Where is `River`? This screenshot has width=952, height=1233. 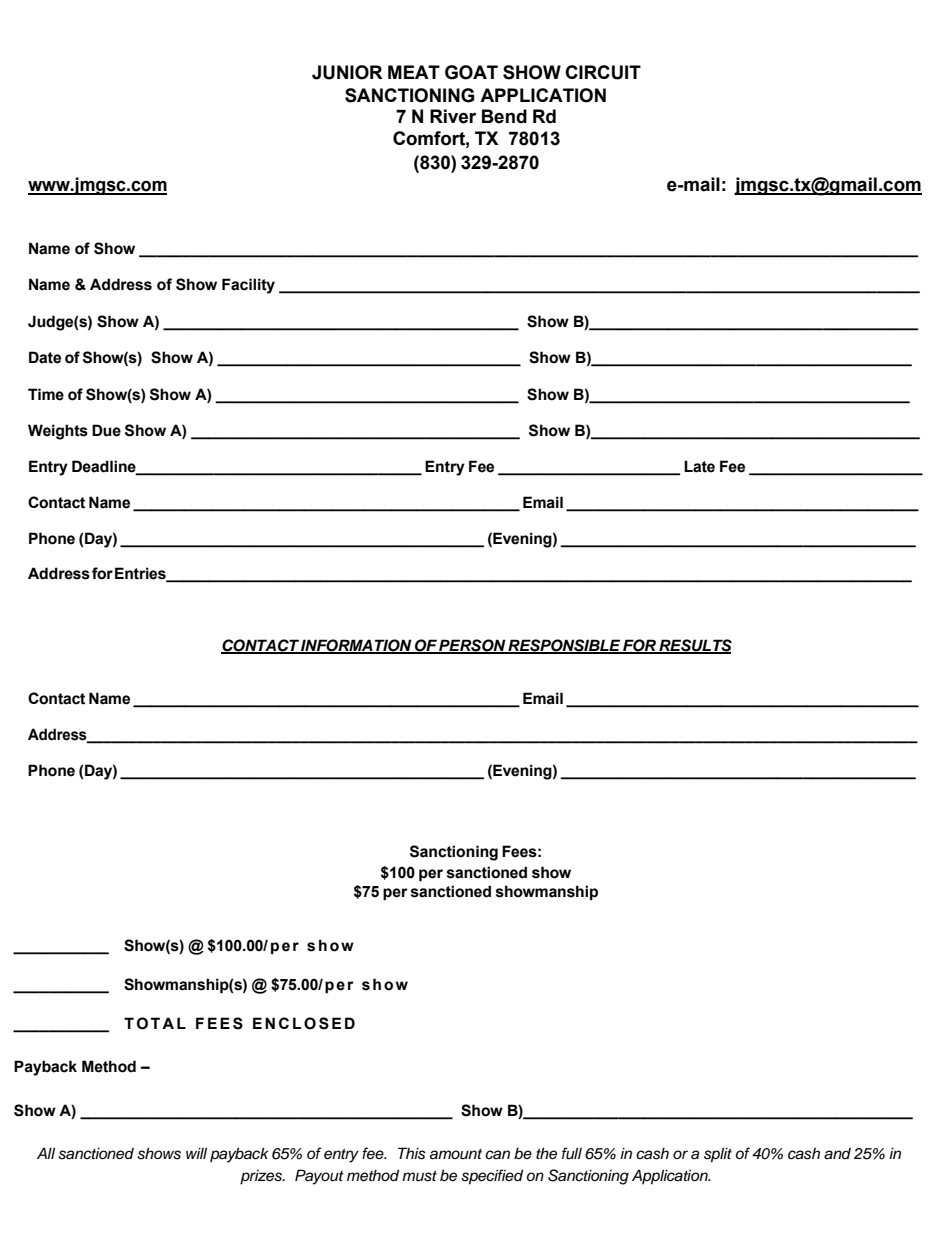 River is located at coordinates (453, 116).
